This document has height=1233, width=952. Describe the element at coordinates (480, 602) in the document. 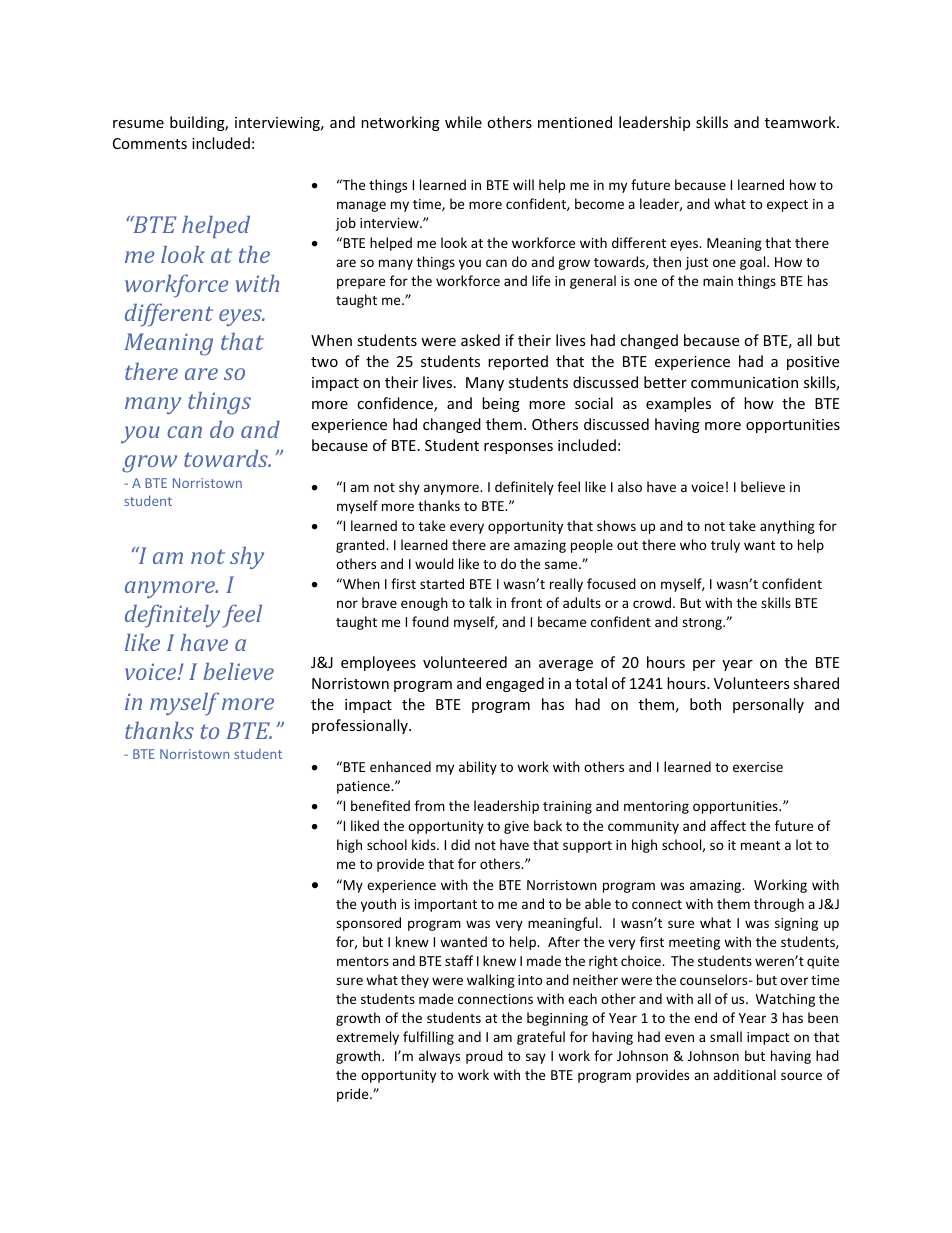

I see `talk` at that location.
